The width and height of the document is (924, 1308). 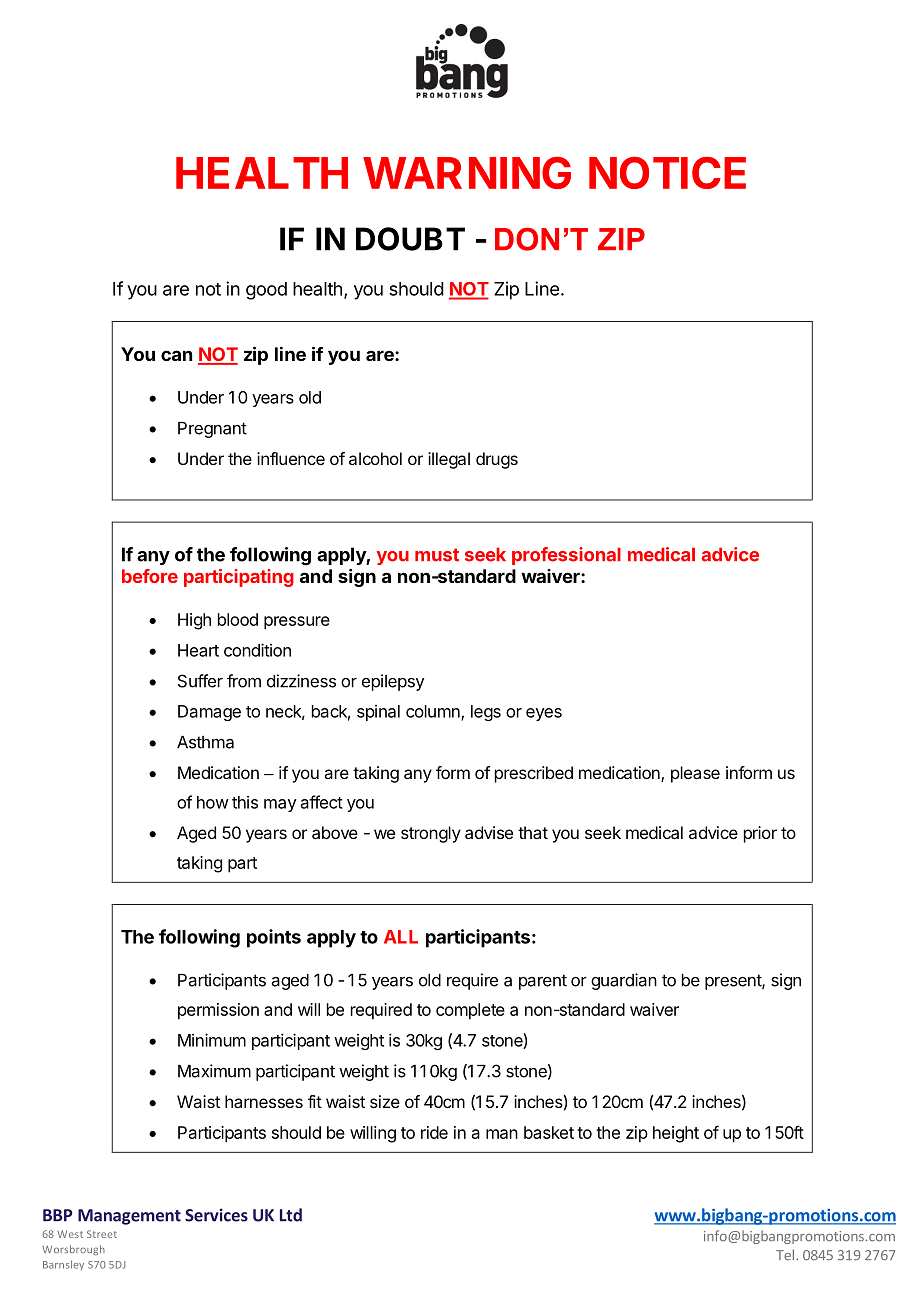 What do you see at coordinates (434, 712) in the document?
I see `column` at bounding box center [434, 712].
